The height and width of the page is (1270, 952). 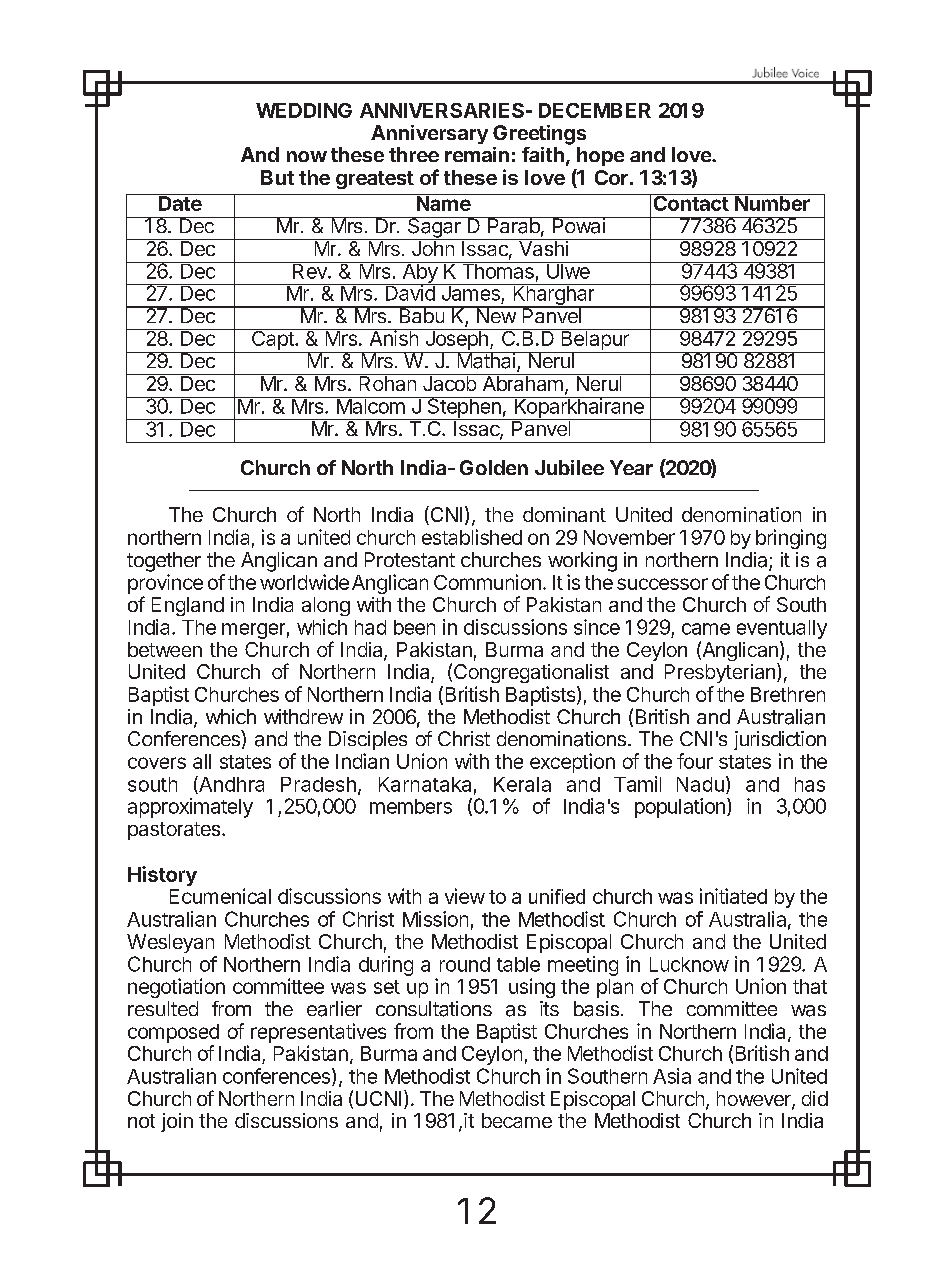 What do you see at coordinates (772, 202) in the page?
I see `Number` at bounding box center [772, 202].
